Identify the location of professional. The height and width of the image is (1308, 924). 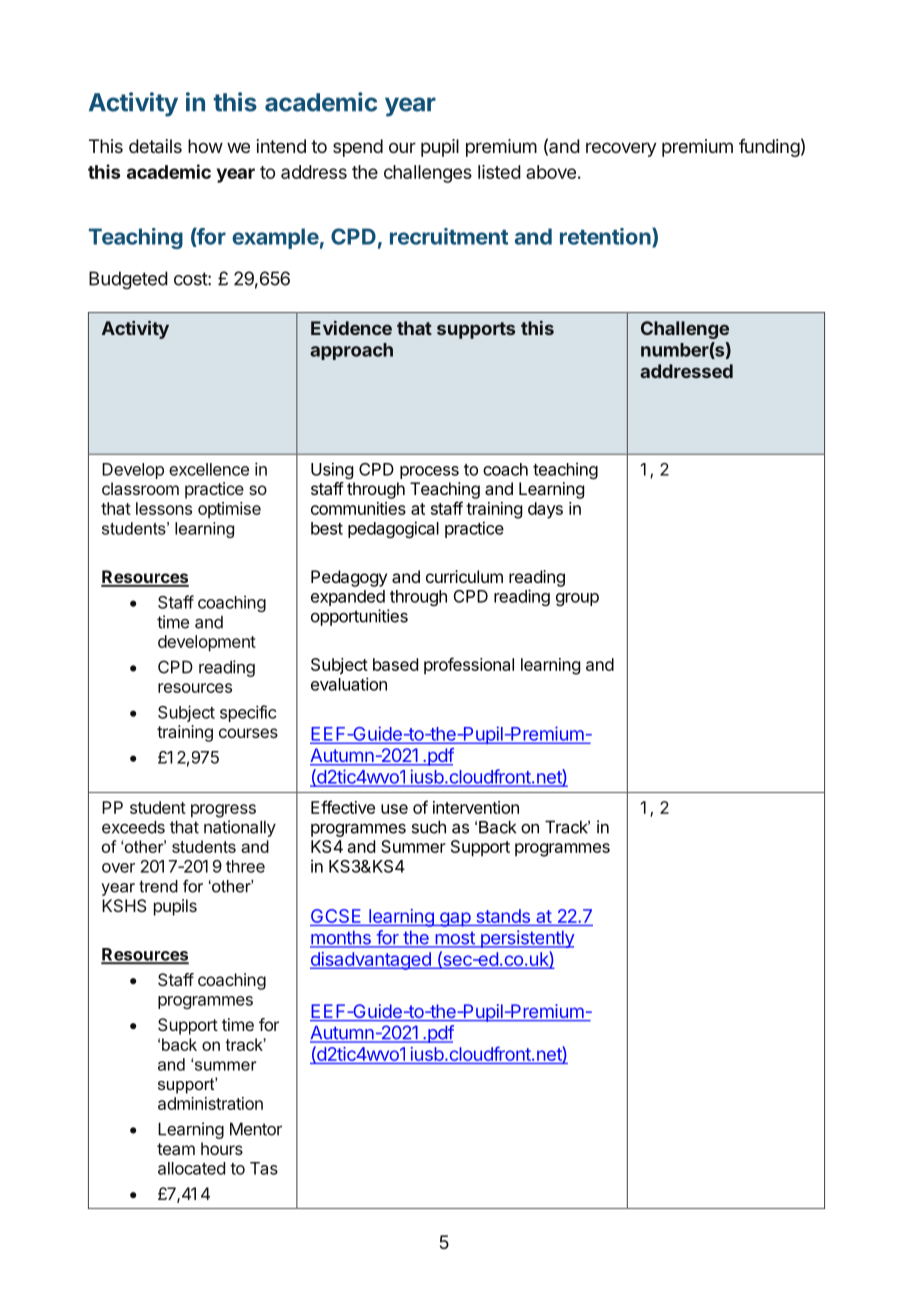
(469, 666).
